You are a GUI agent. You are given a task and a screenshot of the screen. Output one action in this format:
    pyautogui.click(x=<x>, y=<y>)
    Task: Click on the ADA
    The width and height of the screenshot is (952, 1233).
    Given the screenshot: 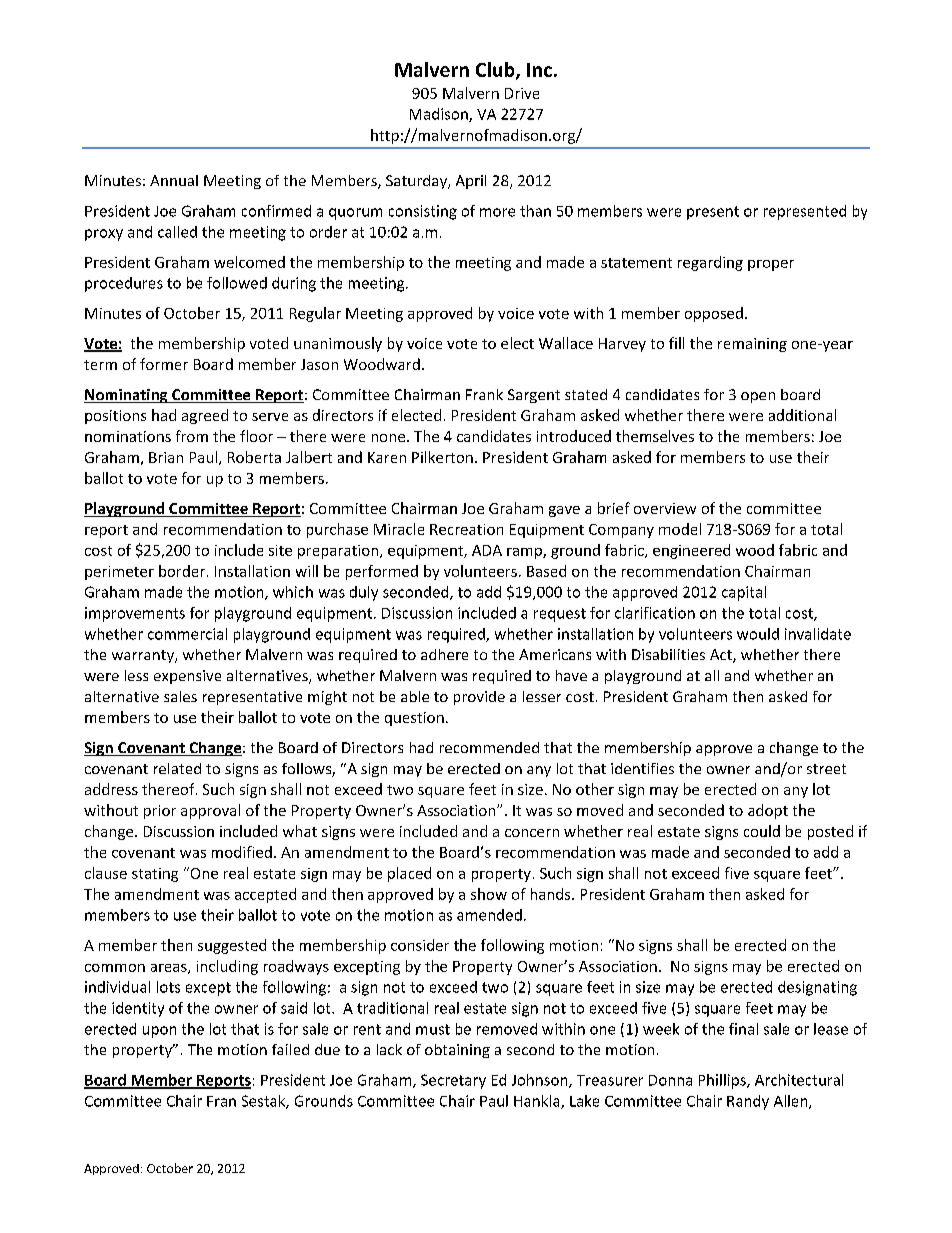 What is the action you would take?
    pyautogui.click(x=487, y=550)
